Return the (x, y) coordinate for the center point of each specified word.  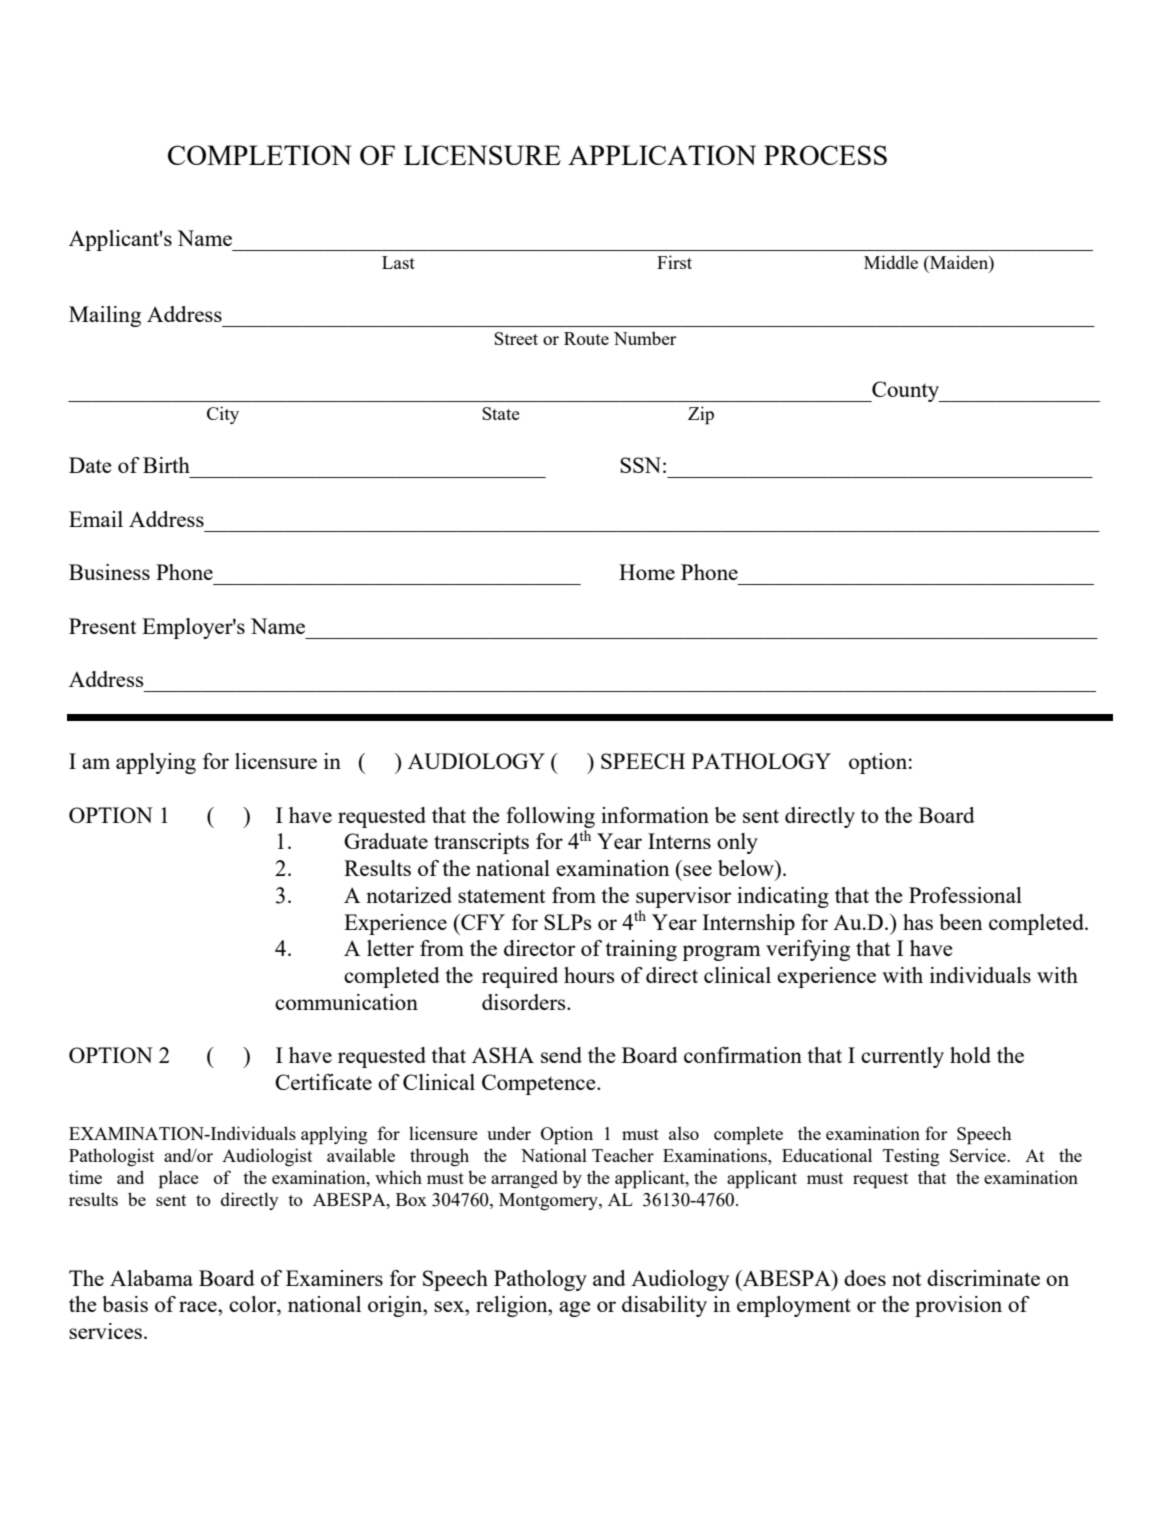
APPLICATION (662, 155)
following (550, 817)
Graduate (386, 841)
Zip (701, 415)
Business (109, 572)
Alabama (151, 1278)
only (737, 843)
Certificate (323, 1082)
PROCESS (825, 155)
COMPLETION (260, 155)
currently (902, 1057)
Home (647, 572)
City (223, 415)
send (561, 1055)
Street (516, 338)
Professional (965, 895)
